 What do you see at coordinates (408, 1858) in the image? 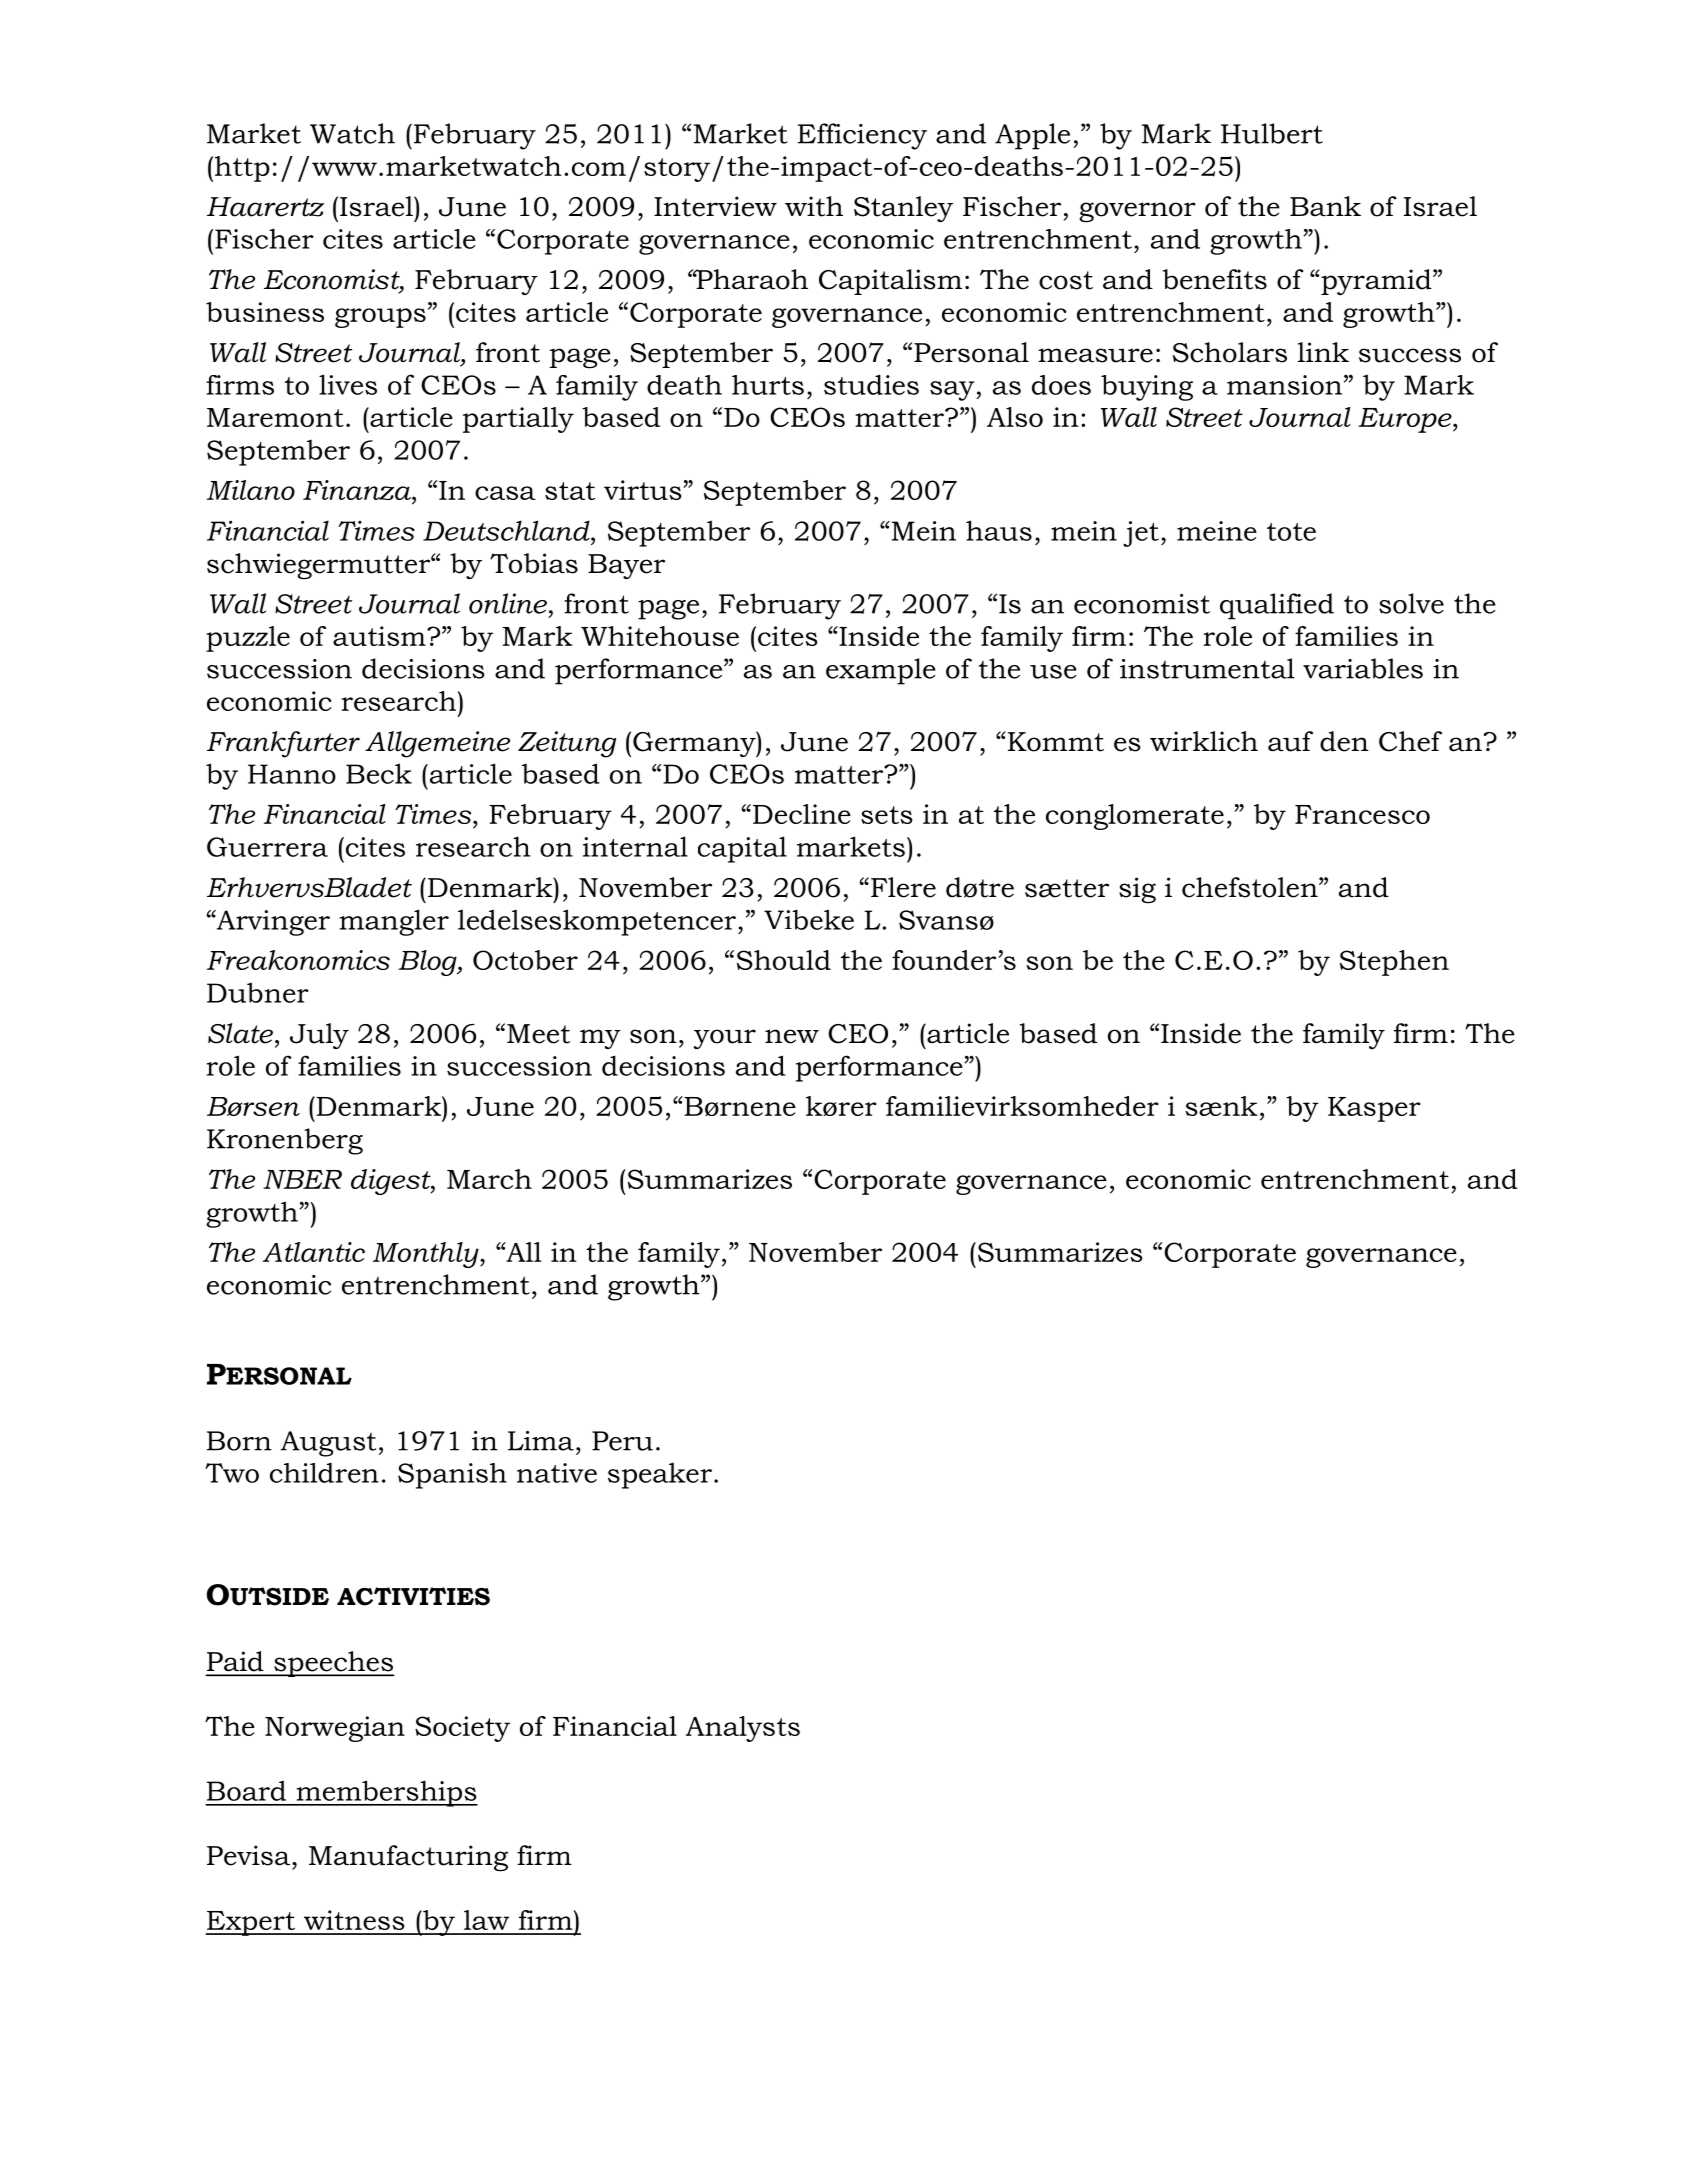
I see `Manufacturing` at bounding box center [408, 1858].
